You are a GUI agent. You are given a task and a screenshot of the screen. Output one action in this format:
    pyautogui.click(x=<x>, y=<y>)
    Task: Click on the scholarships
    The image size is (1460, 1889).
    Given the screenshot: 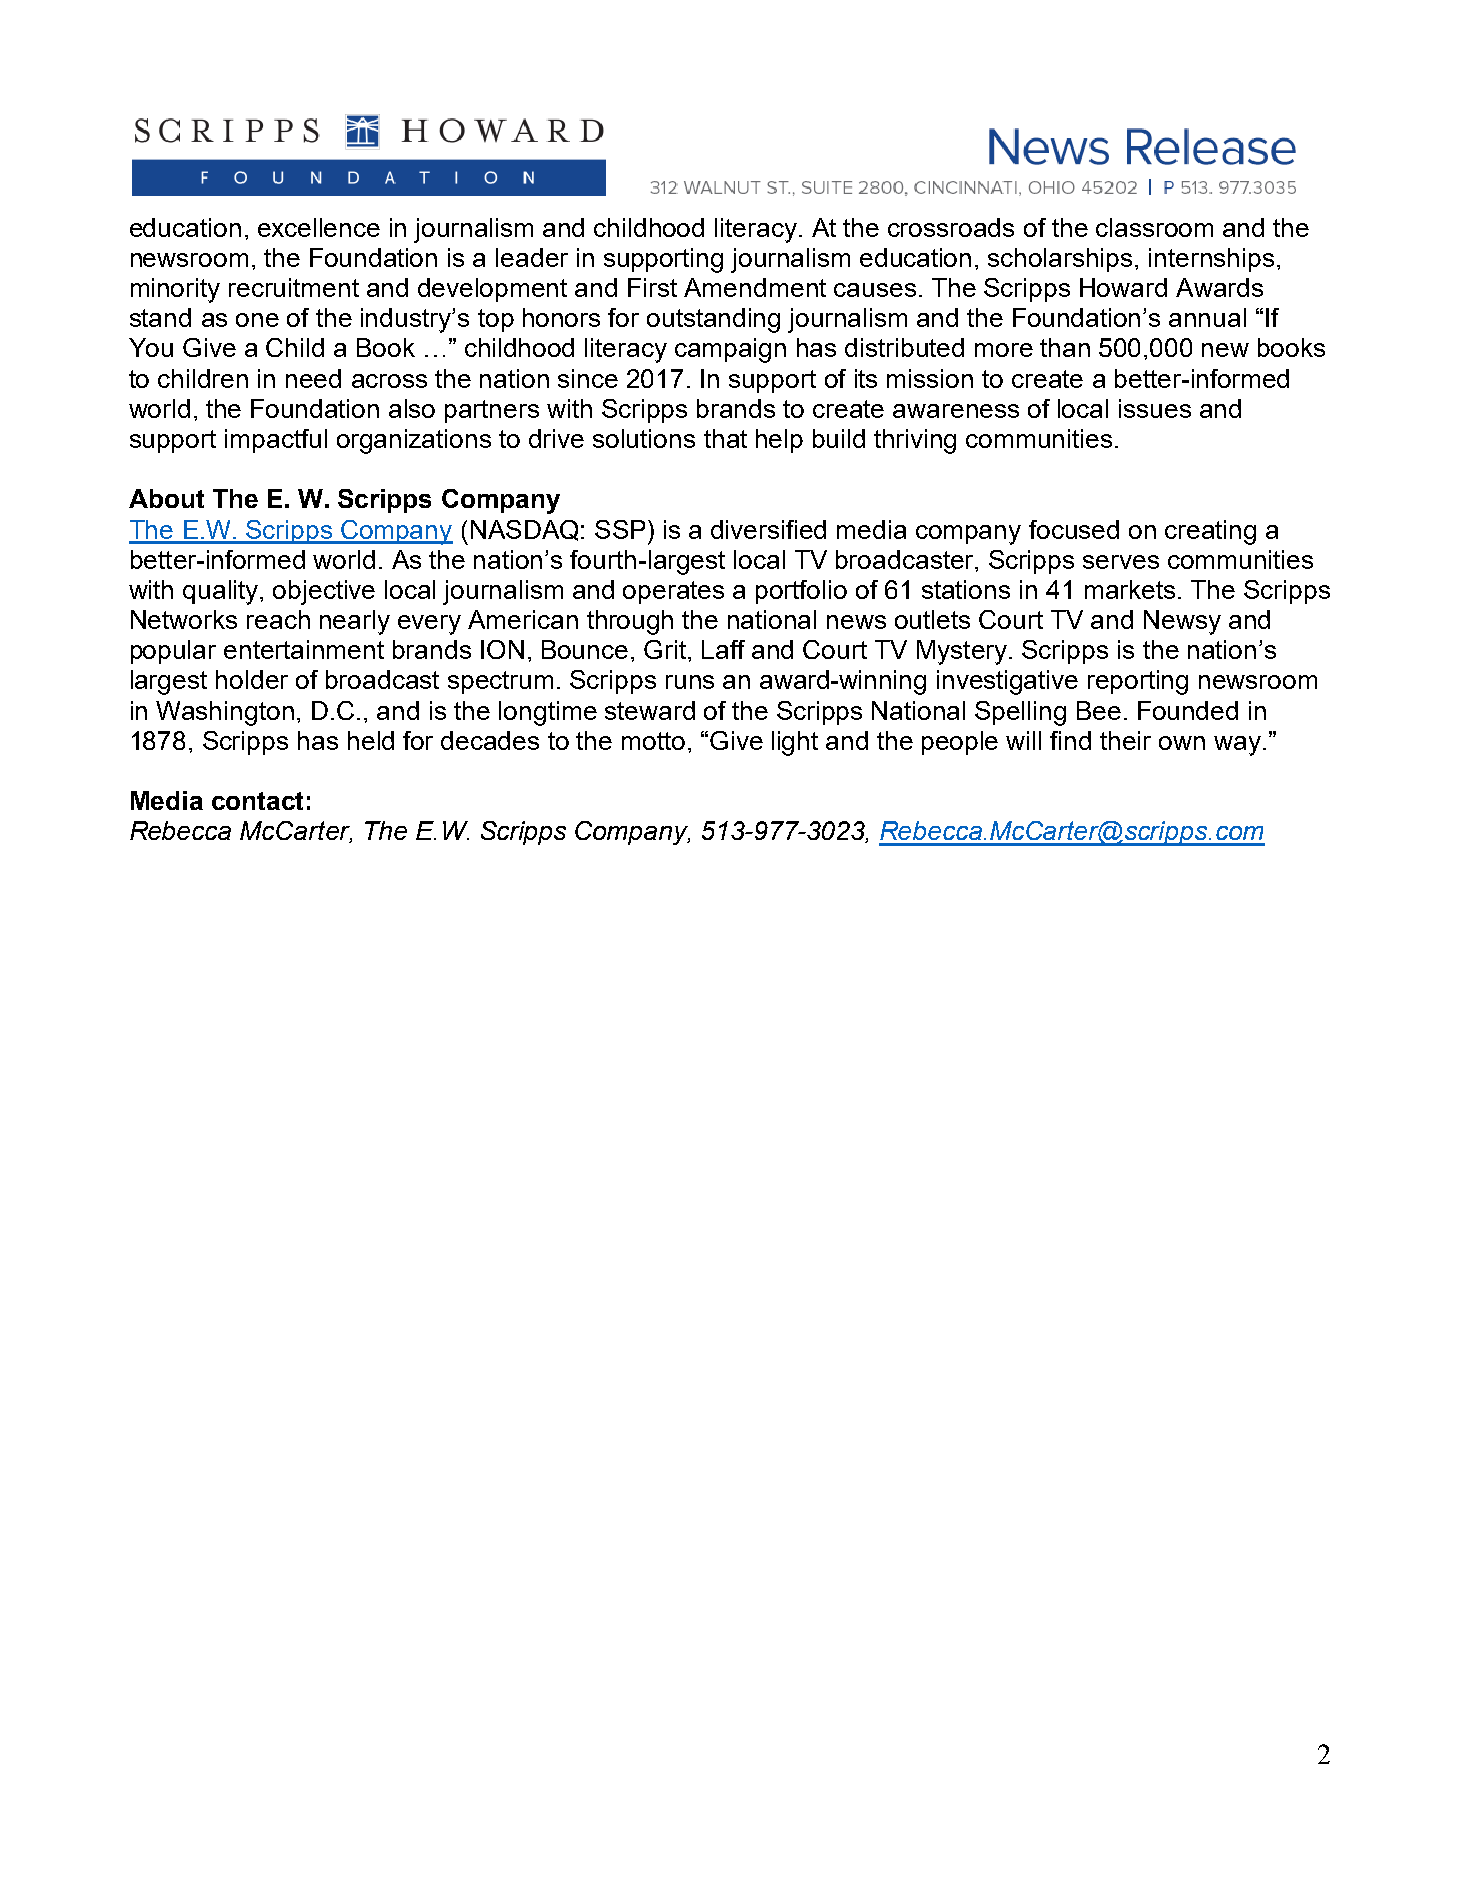 What is the action you would take?
    pyautogui.click(x=1060, y=260)
